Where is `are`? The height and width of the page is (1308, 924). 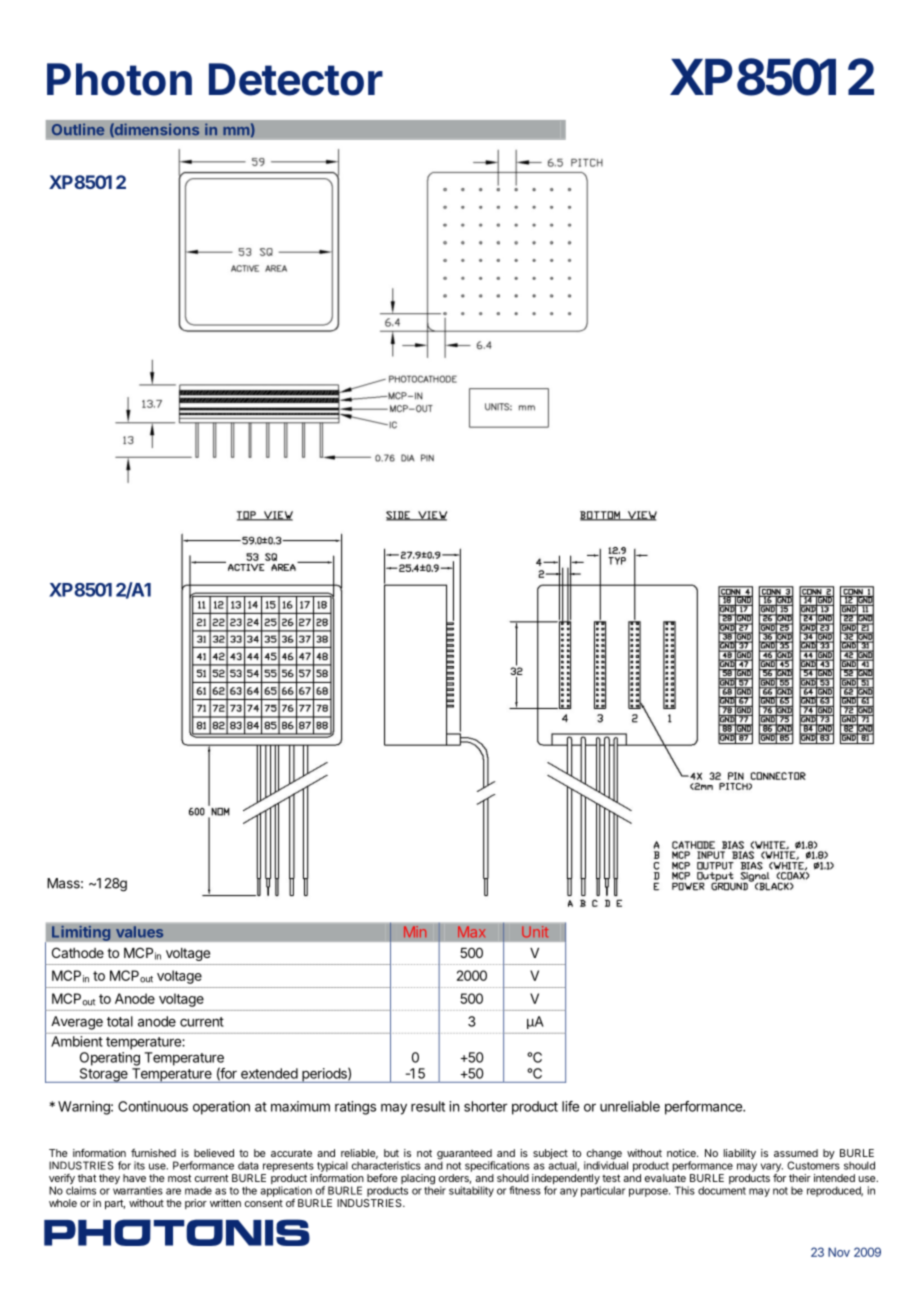
are is located at coordinates (173, 1191).
